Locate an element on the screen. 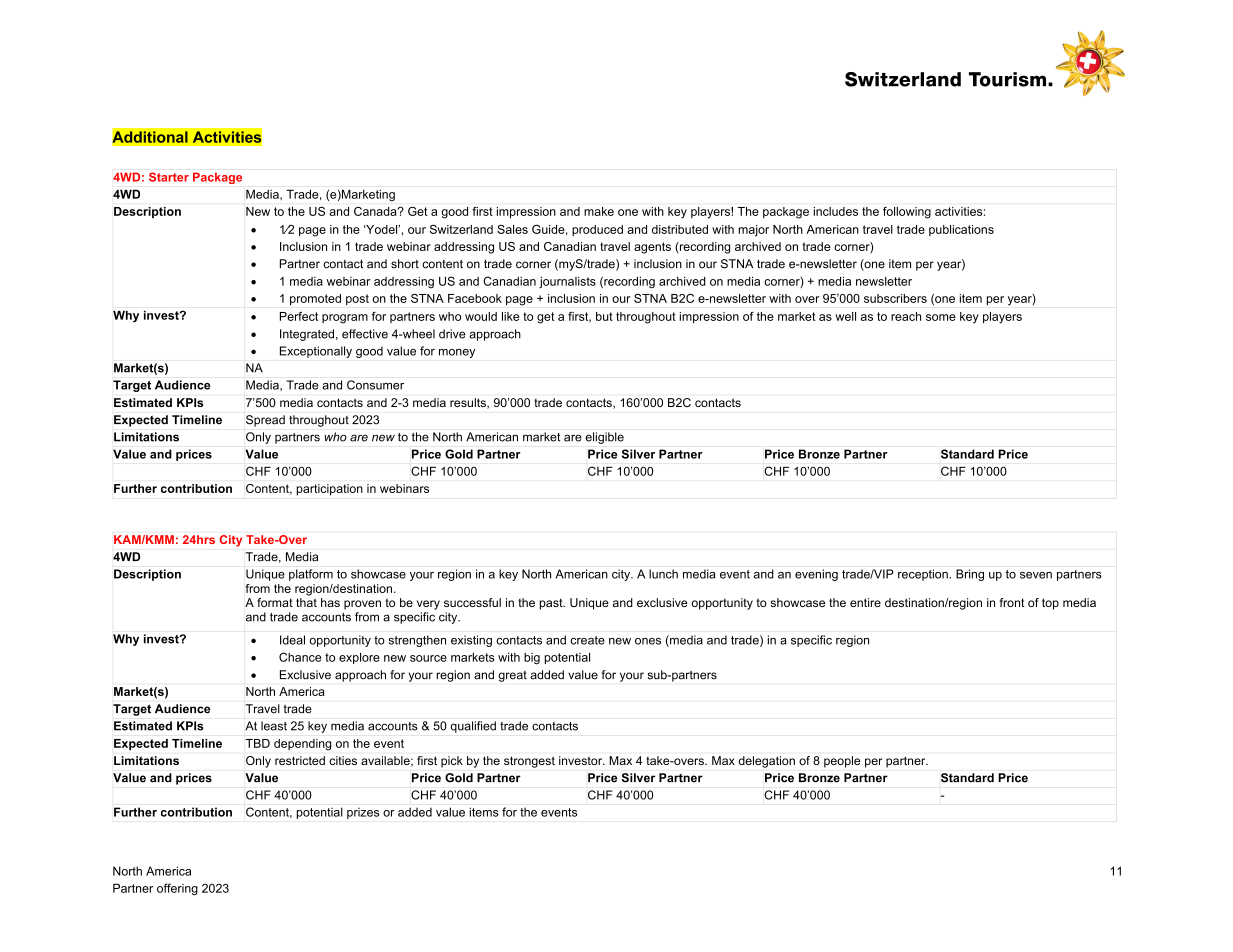 This screenshot has width=1233, height=952. Starter is located at coordinates (169, 177).
